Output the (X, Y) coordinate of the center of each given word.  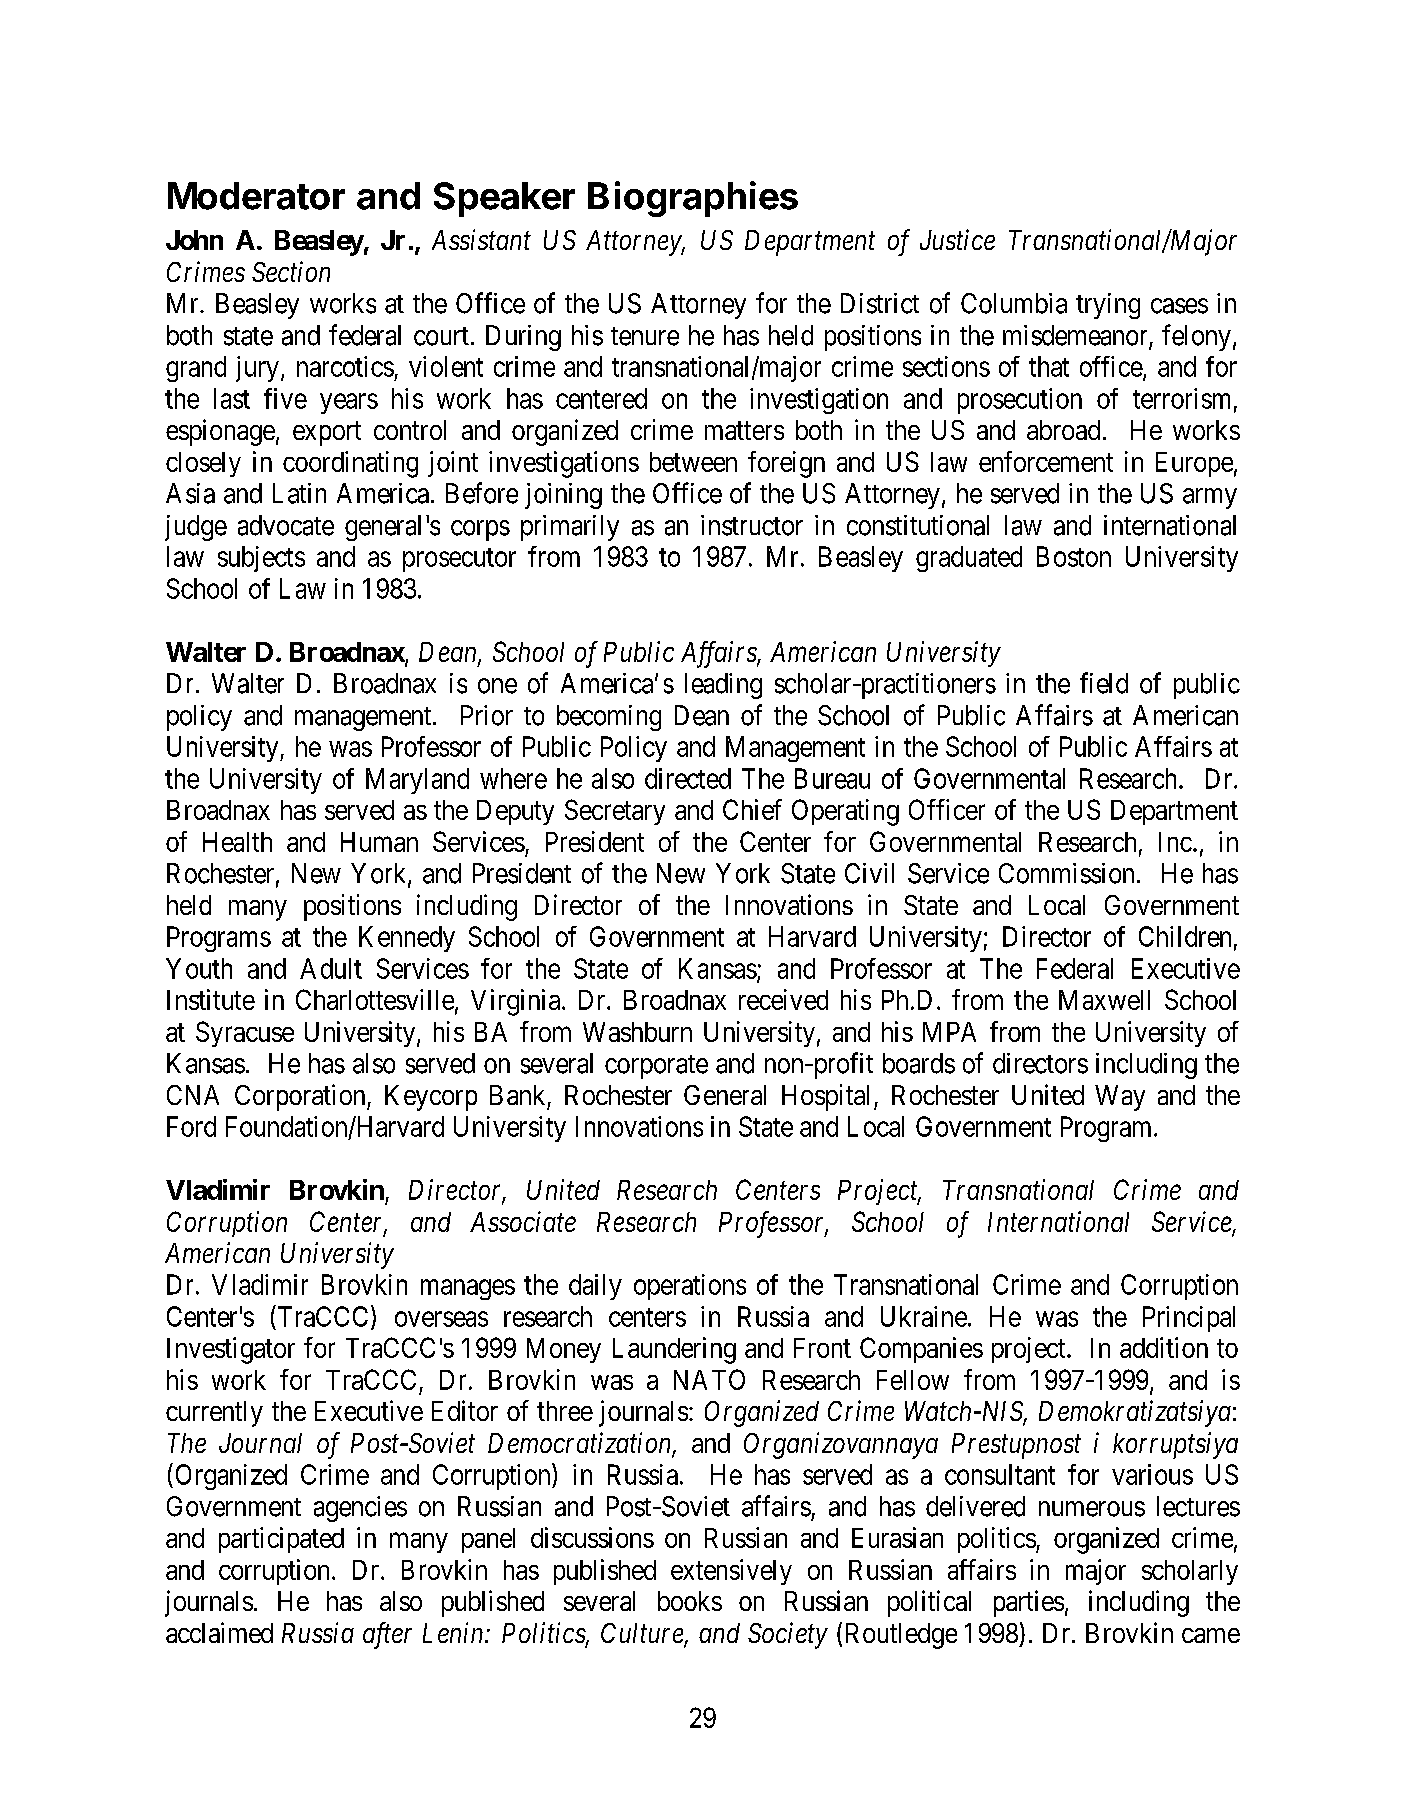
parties (1029, 1603)
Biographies (693, 199)
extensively (731, 1572)
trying (1108, 306)
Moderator (256, 196)
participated (281, 1540)
